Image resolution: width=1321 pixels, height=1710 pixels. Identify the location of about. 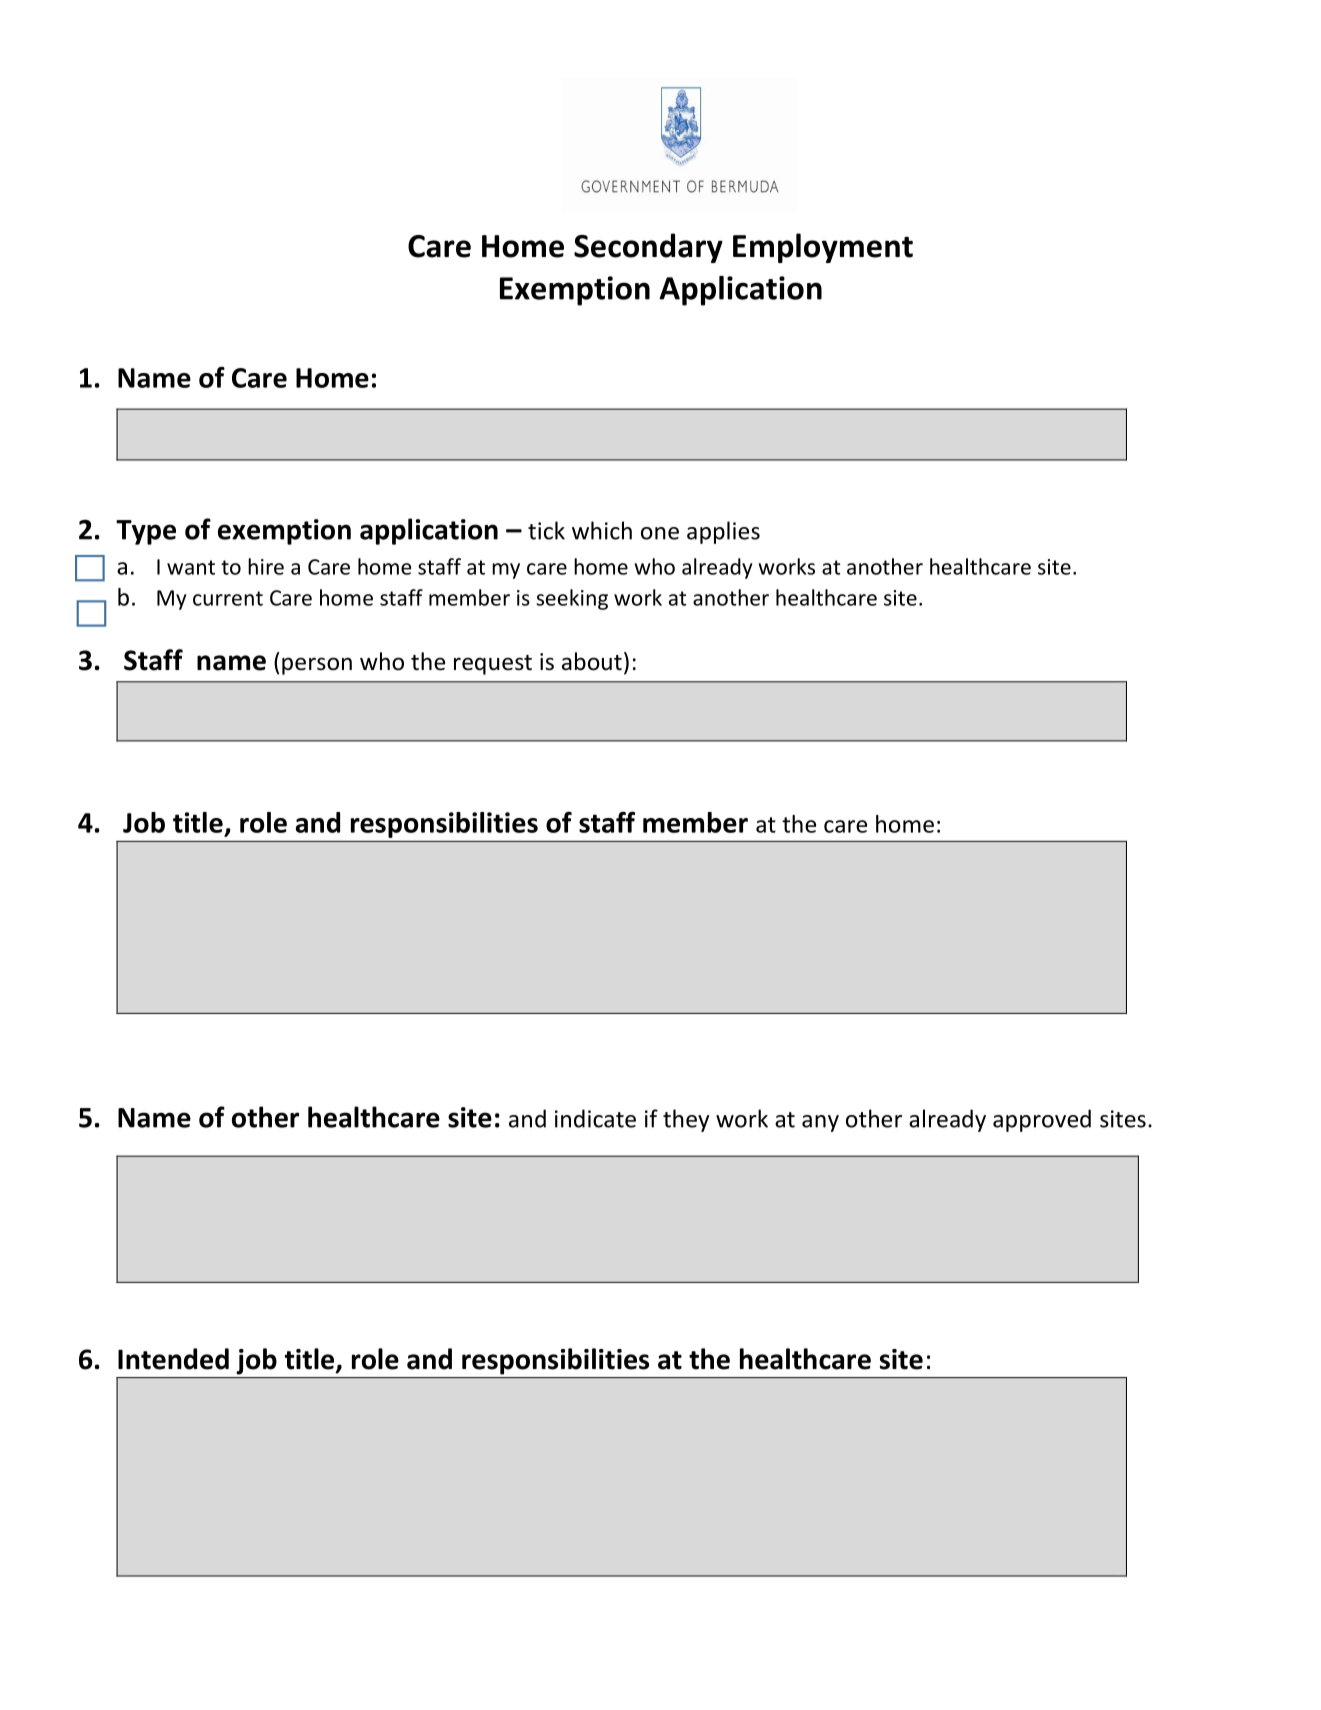
(592, 661).
